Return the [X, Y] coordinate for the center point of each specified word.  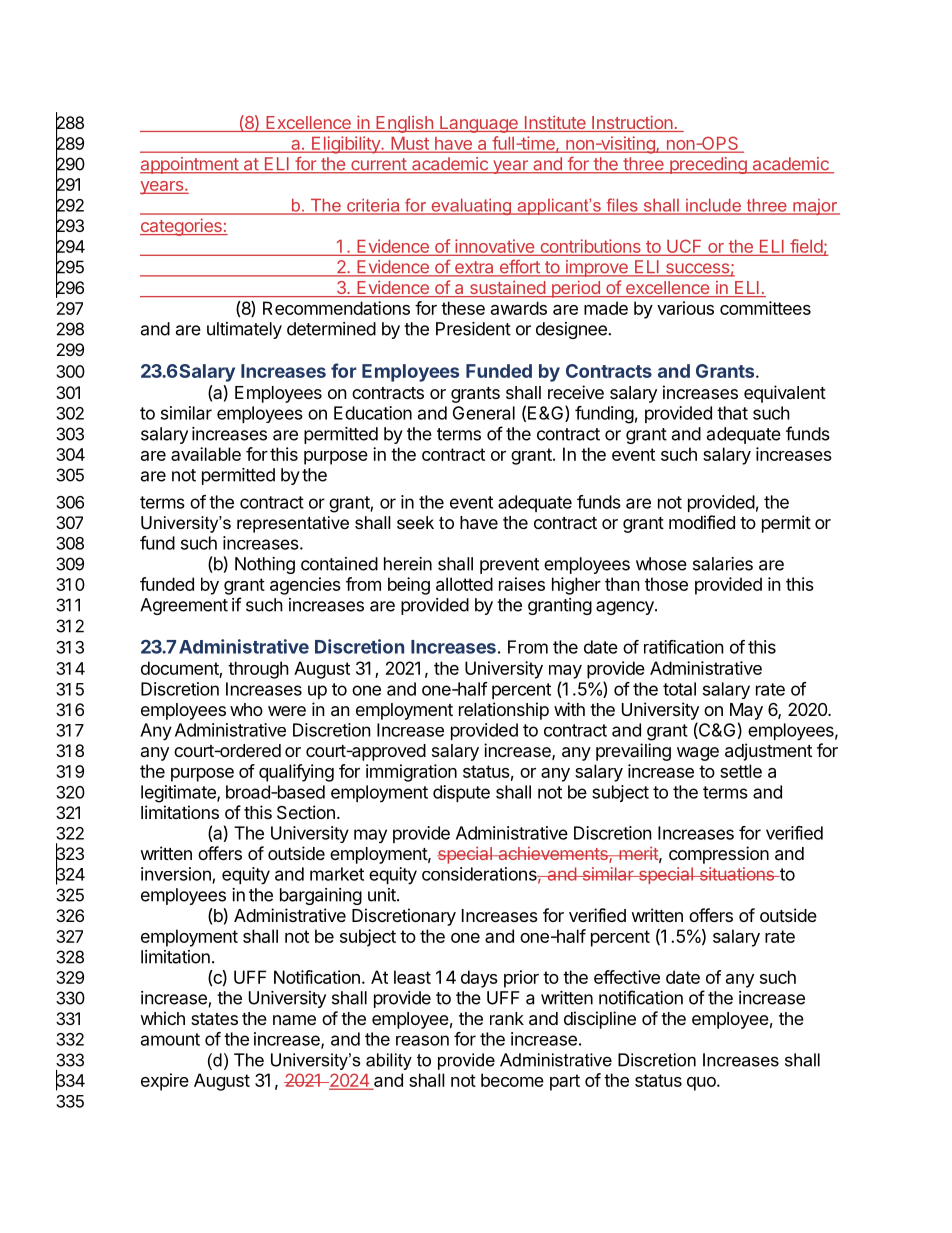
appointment [190, 165]
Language [479, 124]
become [512, 1080]
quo [702, 1084]
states [214, 1019]
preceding [708, 165]
